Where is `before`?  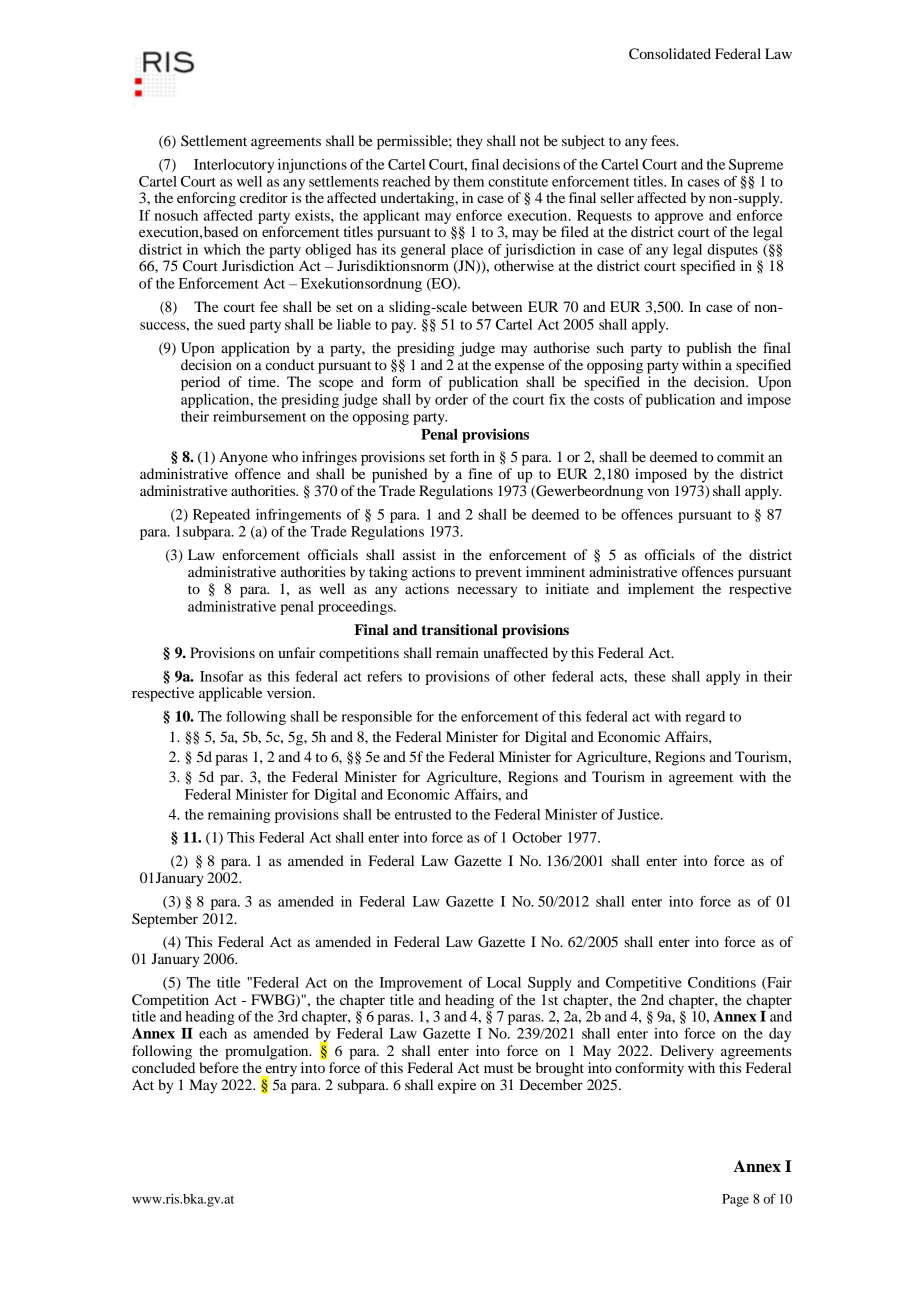 before is located at coordinates (219, 1067).
